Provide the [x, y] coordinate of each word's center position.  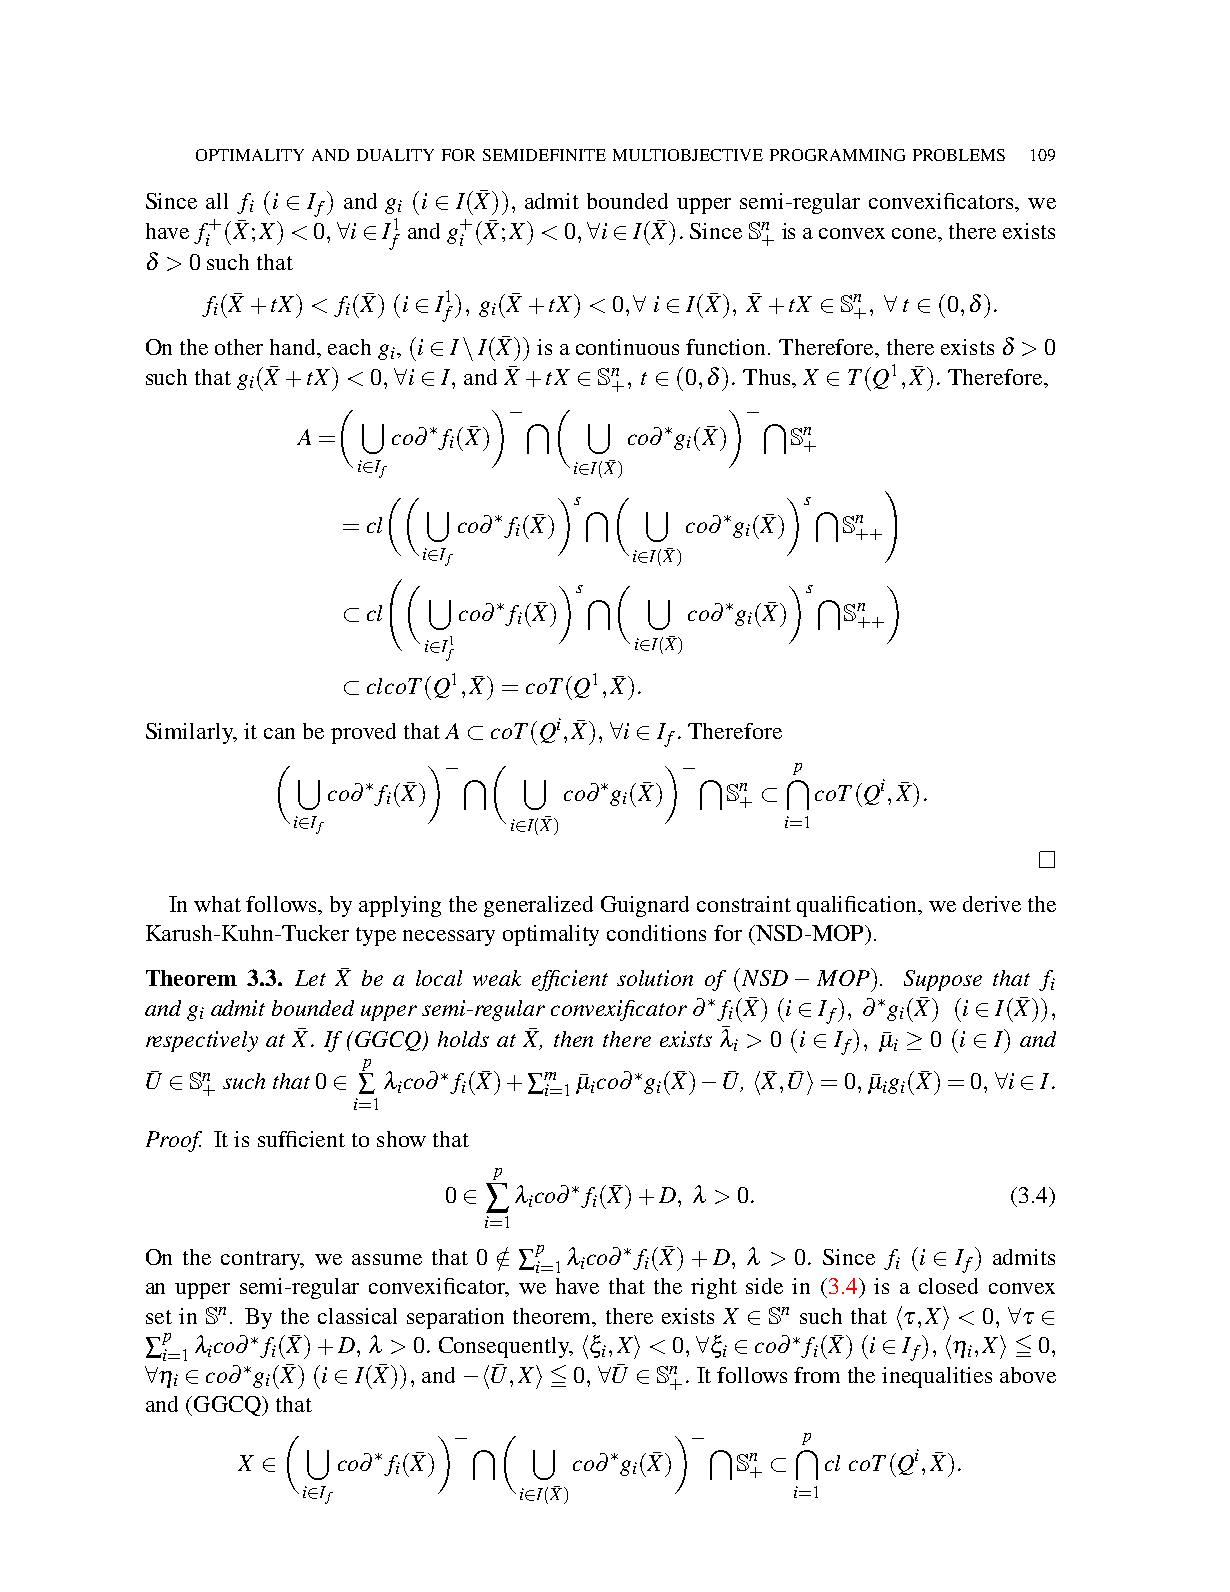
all [217, 201]
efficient [570, 980]
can [279, 733]
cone [915, 233]
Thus [766, 377]
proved [363, 733]
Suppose [943, 980]
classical [357, 1316]
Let [310, 978]
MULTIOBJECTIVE [688, 155]
